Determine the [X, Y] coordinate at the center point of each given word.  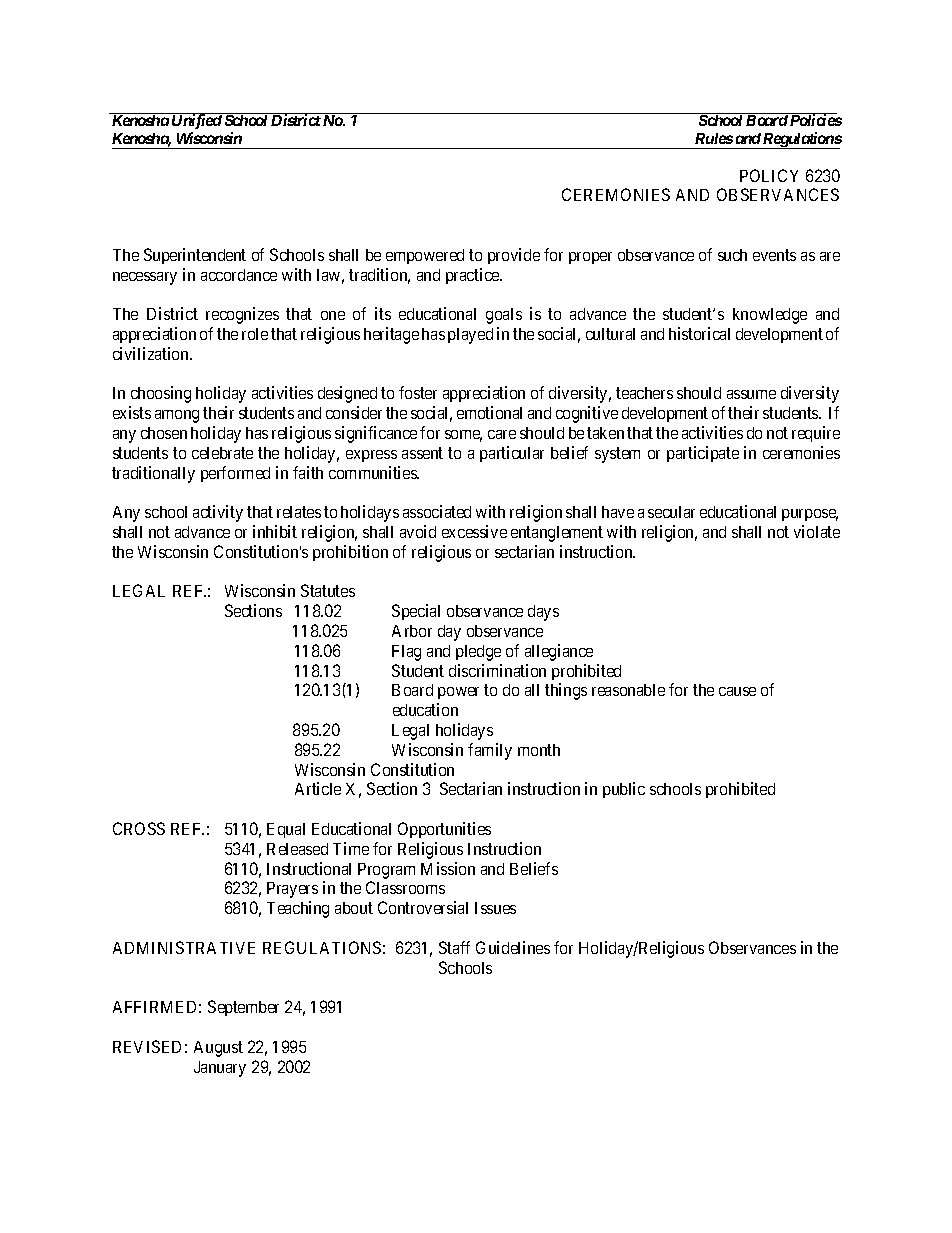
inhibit [275, 531]
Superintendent [195, 256]
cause [737, 691]
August [218, 1049]
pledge [478, 653]
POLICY [769, 175]
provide [514, 256]
